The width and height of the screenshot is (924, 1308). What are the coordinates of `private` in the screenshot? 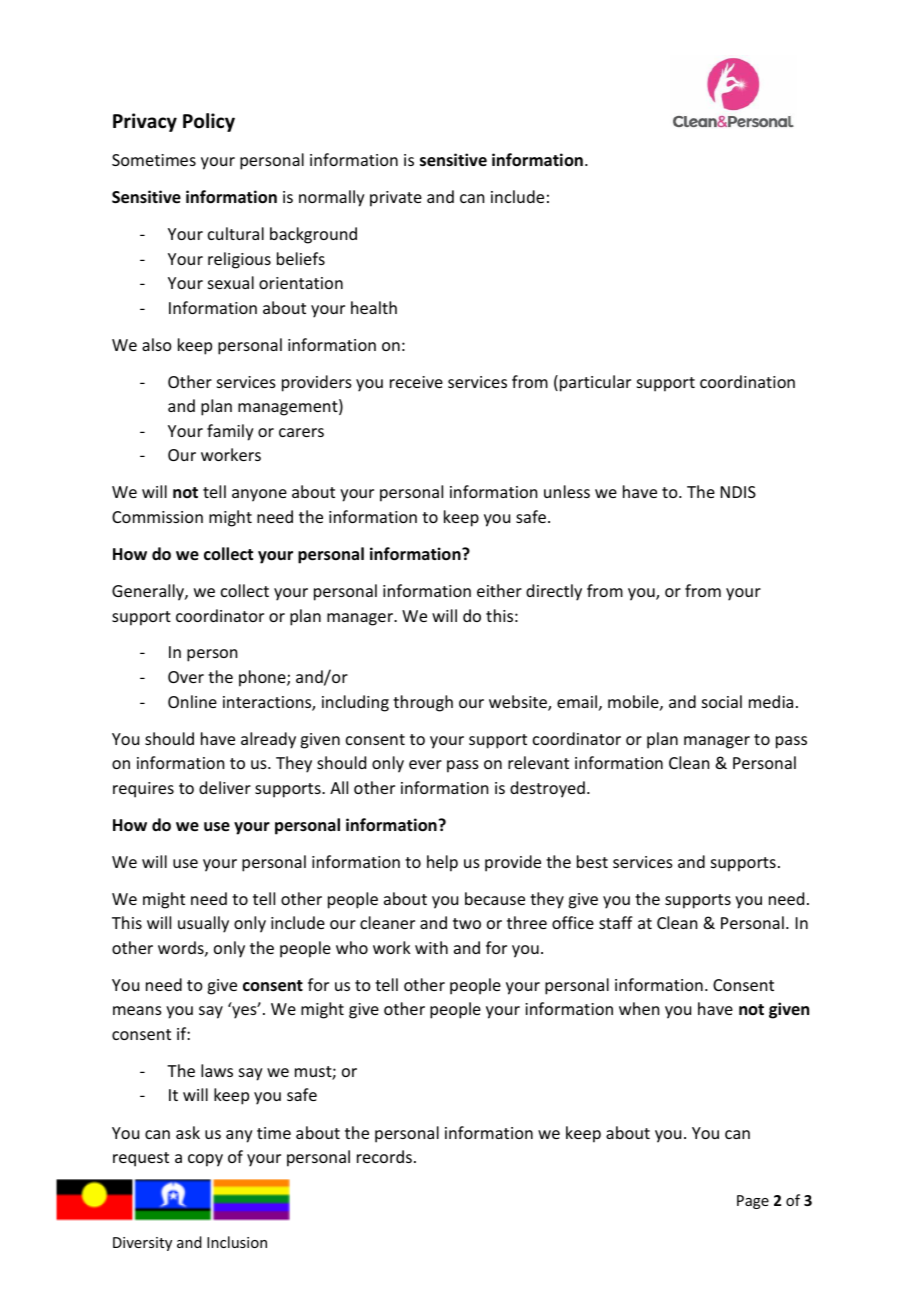 It's located at (396, 199).
